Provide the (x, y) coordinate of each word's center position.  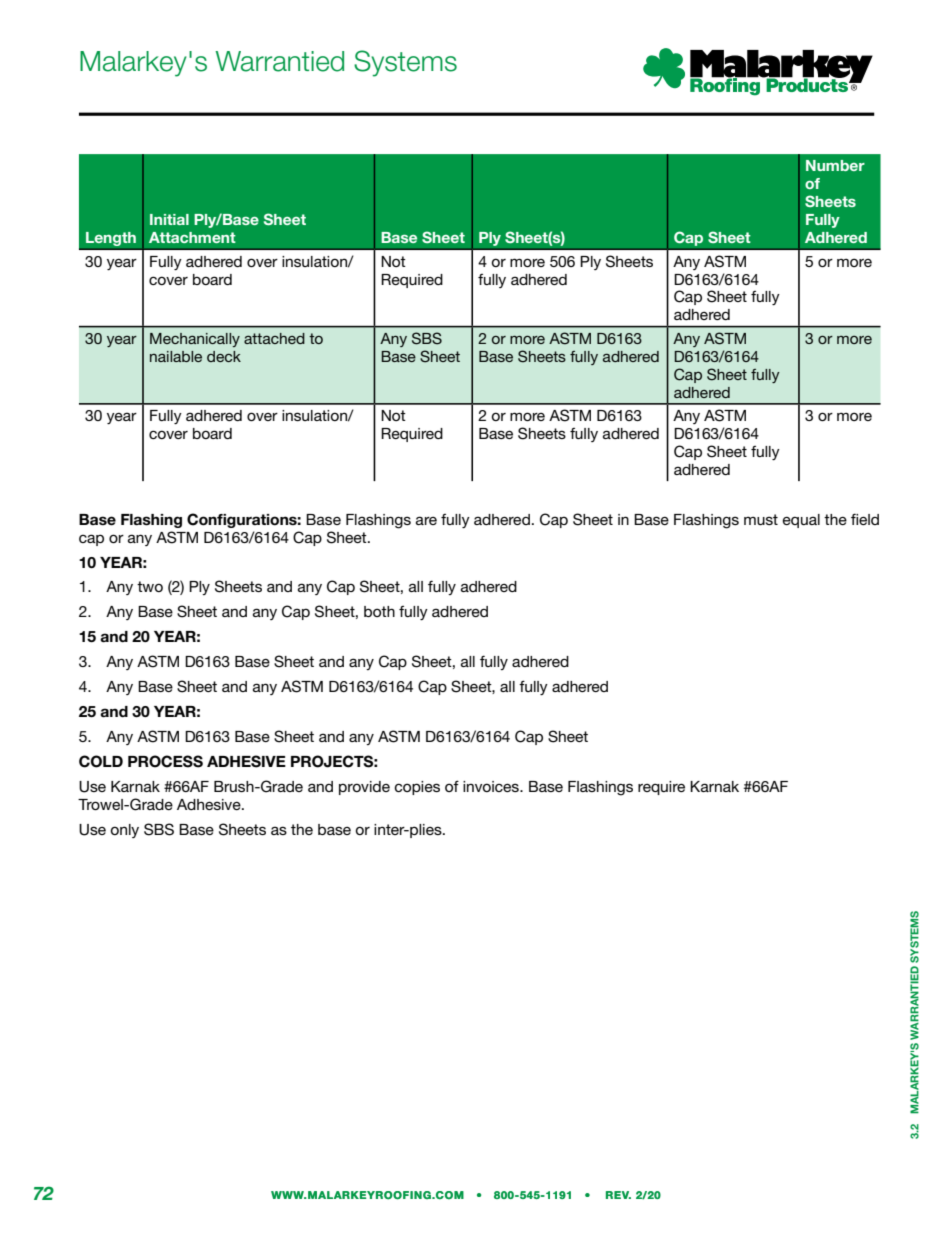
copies (417, 788)
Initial (169, 219)
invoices (492, 786)
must (761, 519)
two (150, 586)
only (125, 831)
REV (618, 1195)
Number (835, 165)
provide (364, 788)
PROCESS (165, 761)
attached (274, 338)
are (426, 520)
